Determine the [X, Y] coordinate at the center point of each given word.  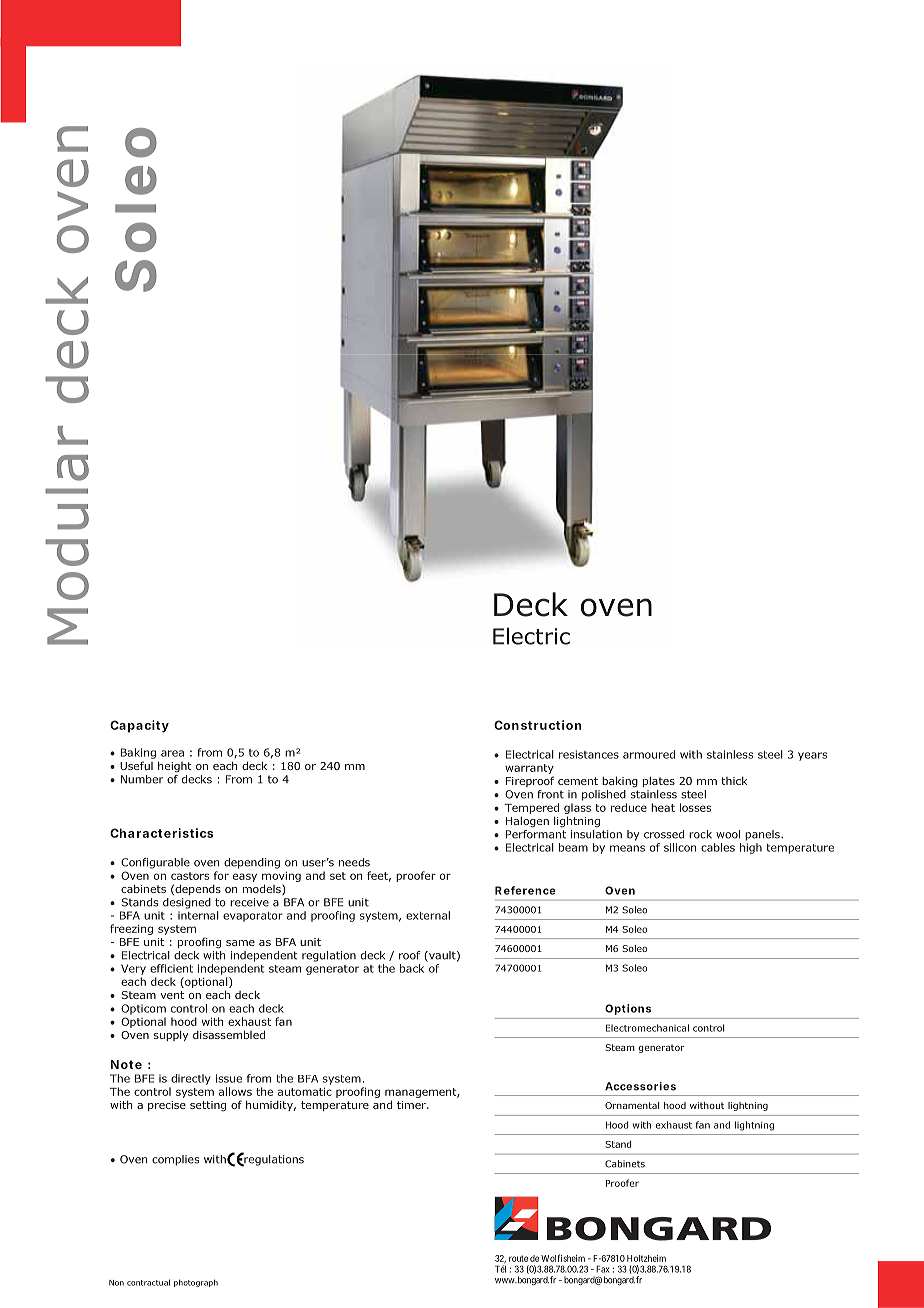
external [428, 915]
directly [191, 1079]
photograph [196, 1283]
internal [198, 915]
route [518, 1258]
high [751, 848]
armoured [649, 754]
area [172, 753]
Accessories [640, 1086]
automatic [305, 1091]
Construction [537, 725]
